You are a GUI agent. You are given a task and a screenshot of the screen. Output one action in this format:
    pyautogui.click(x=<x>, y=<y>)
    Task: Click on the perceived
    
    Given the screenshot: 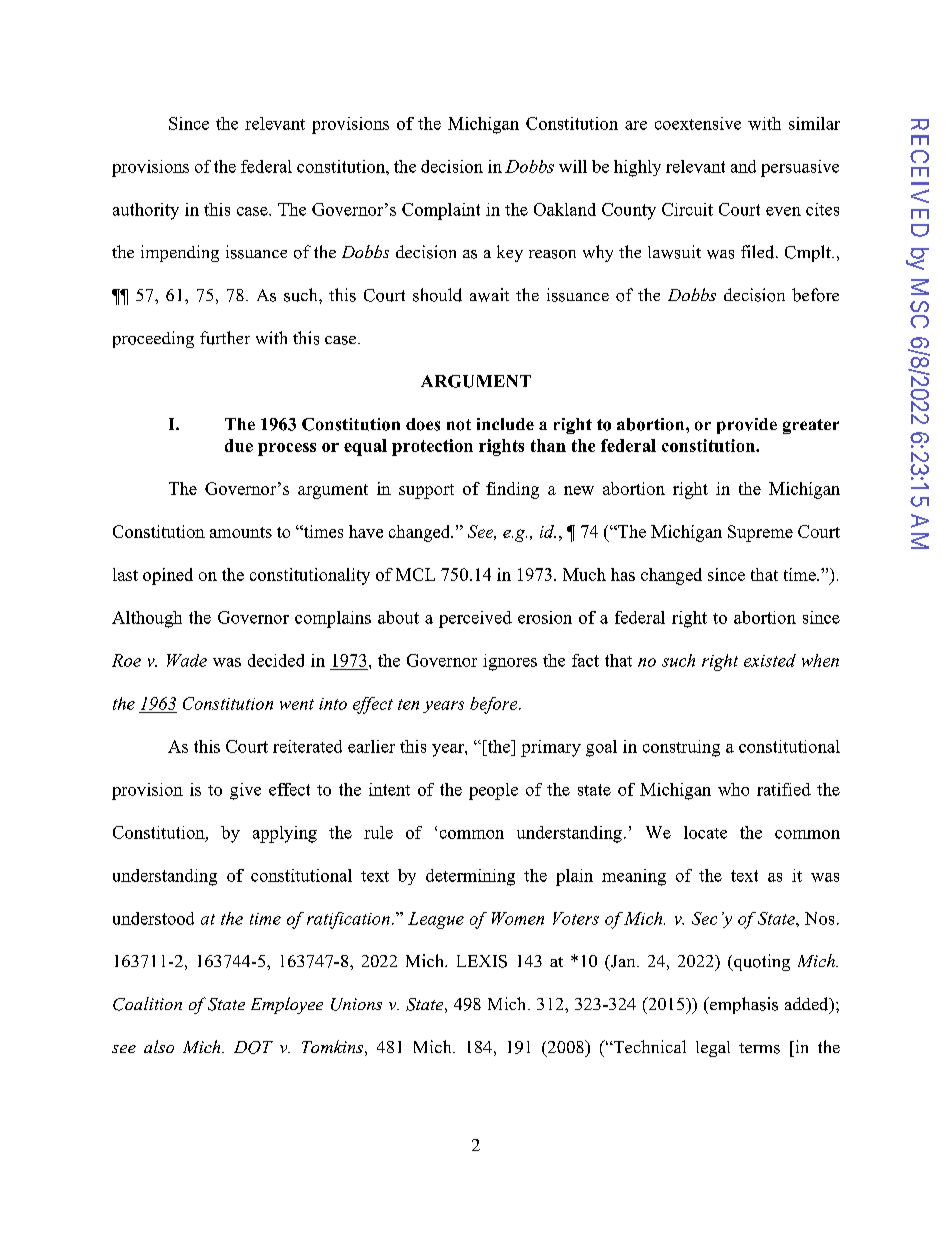 What is the action you would take?
    pyautogui.click(x=475, y=619)
